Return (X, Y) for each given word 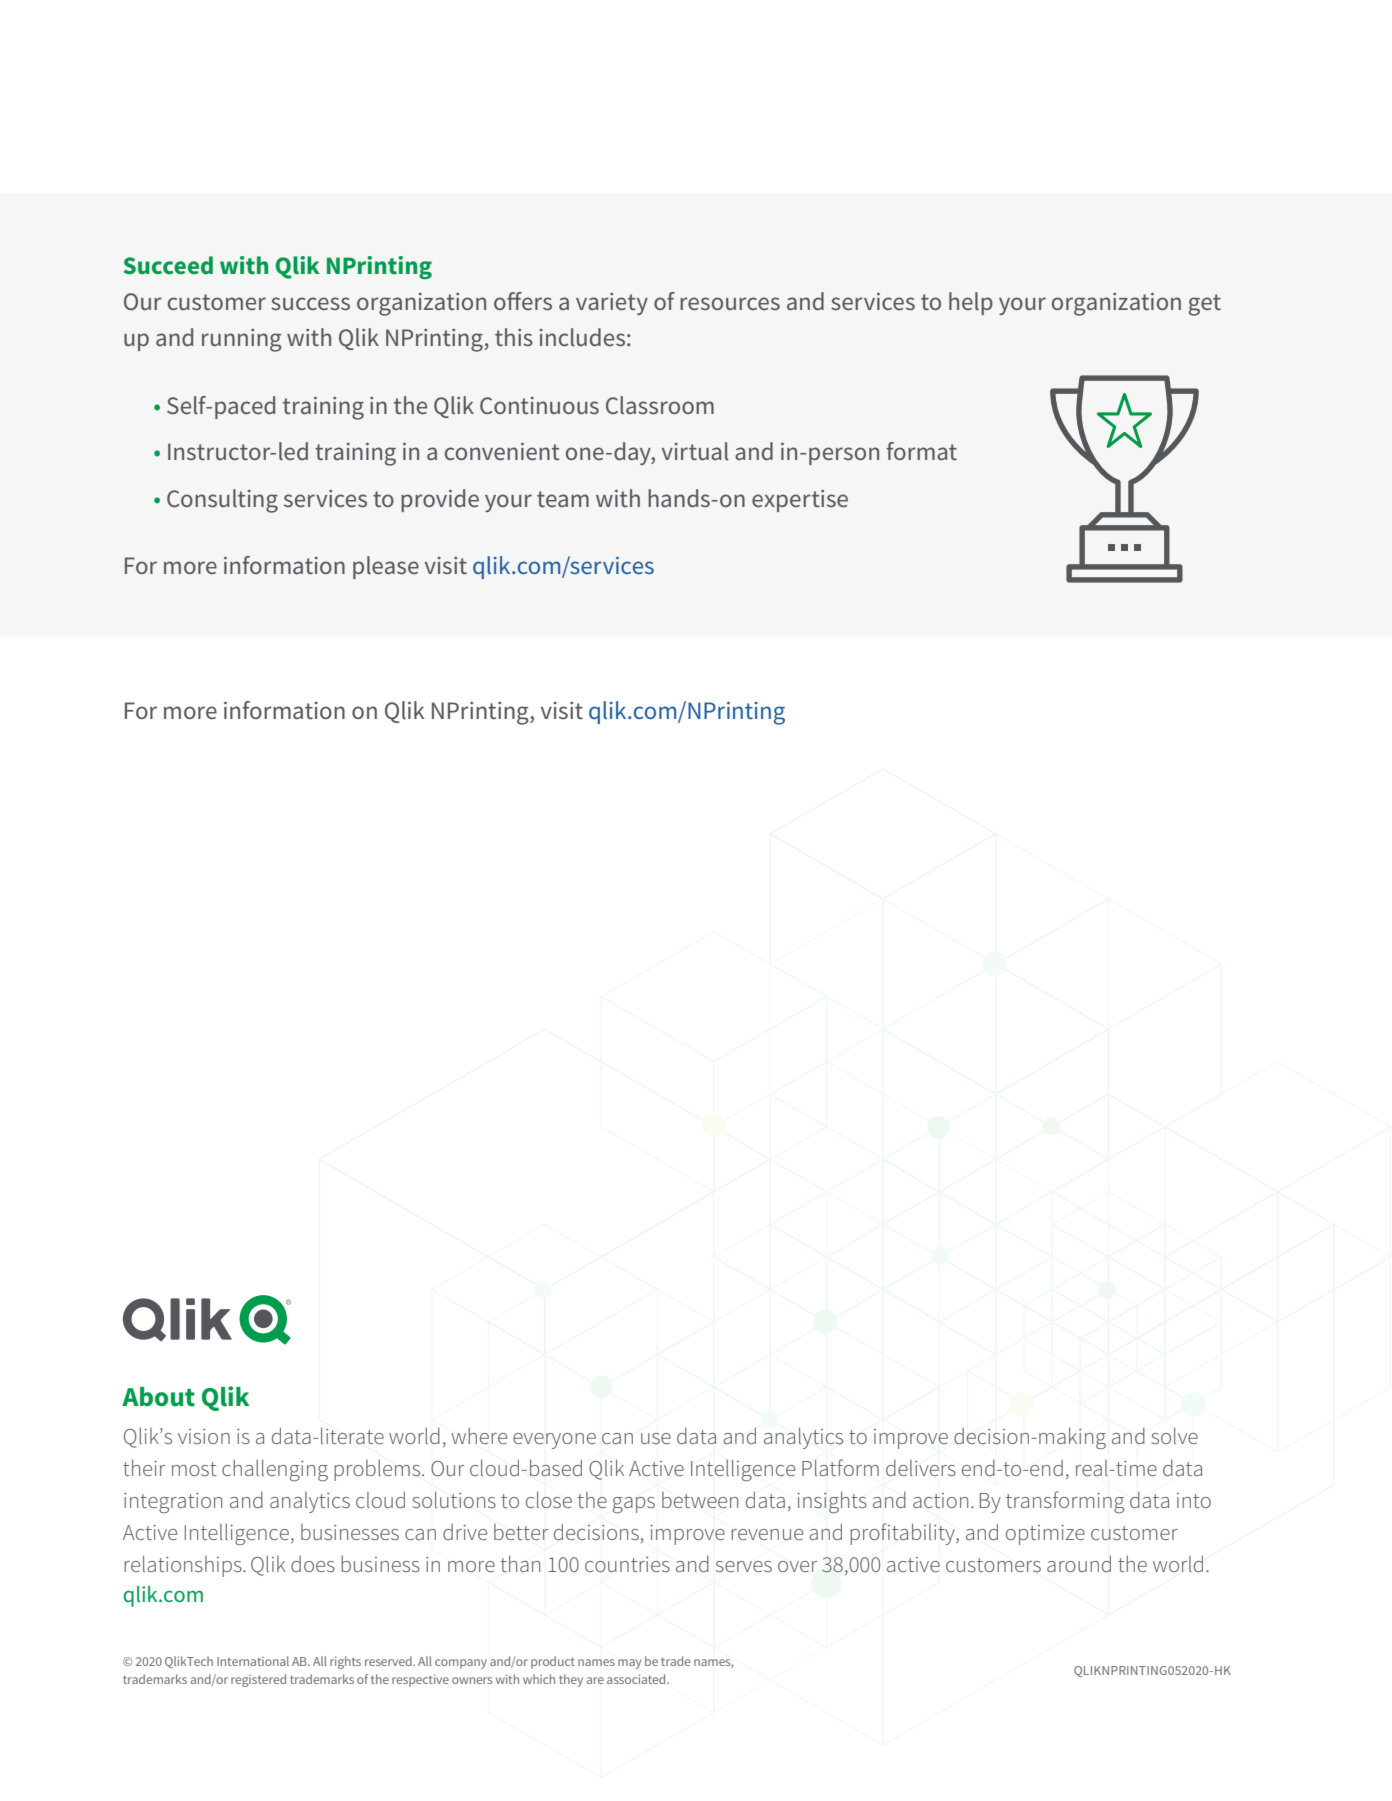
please (386, 567)
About (158, 1397)
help (971, 303)
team (563, 499)
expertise (800, 501)
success (310, 303)
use (656, 1438)
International (253, 1661)
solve (1174, 1436)
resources (730, 303)
